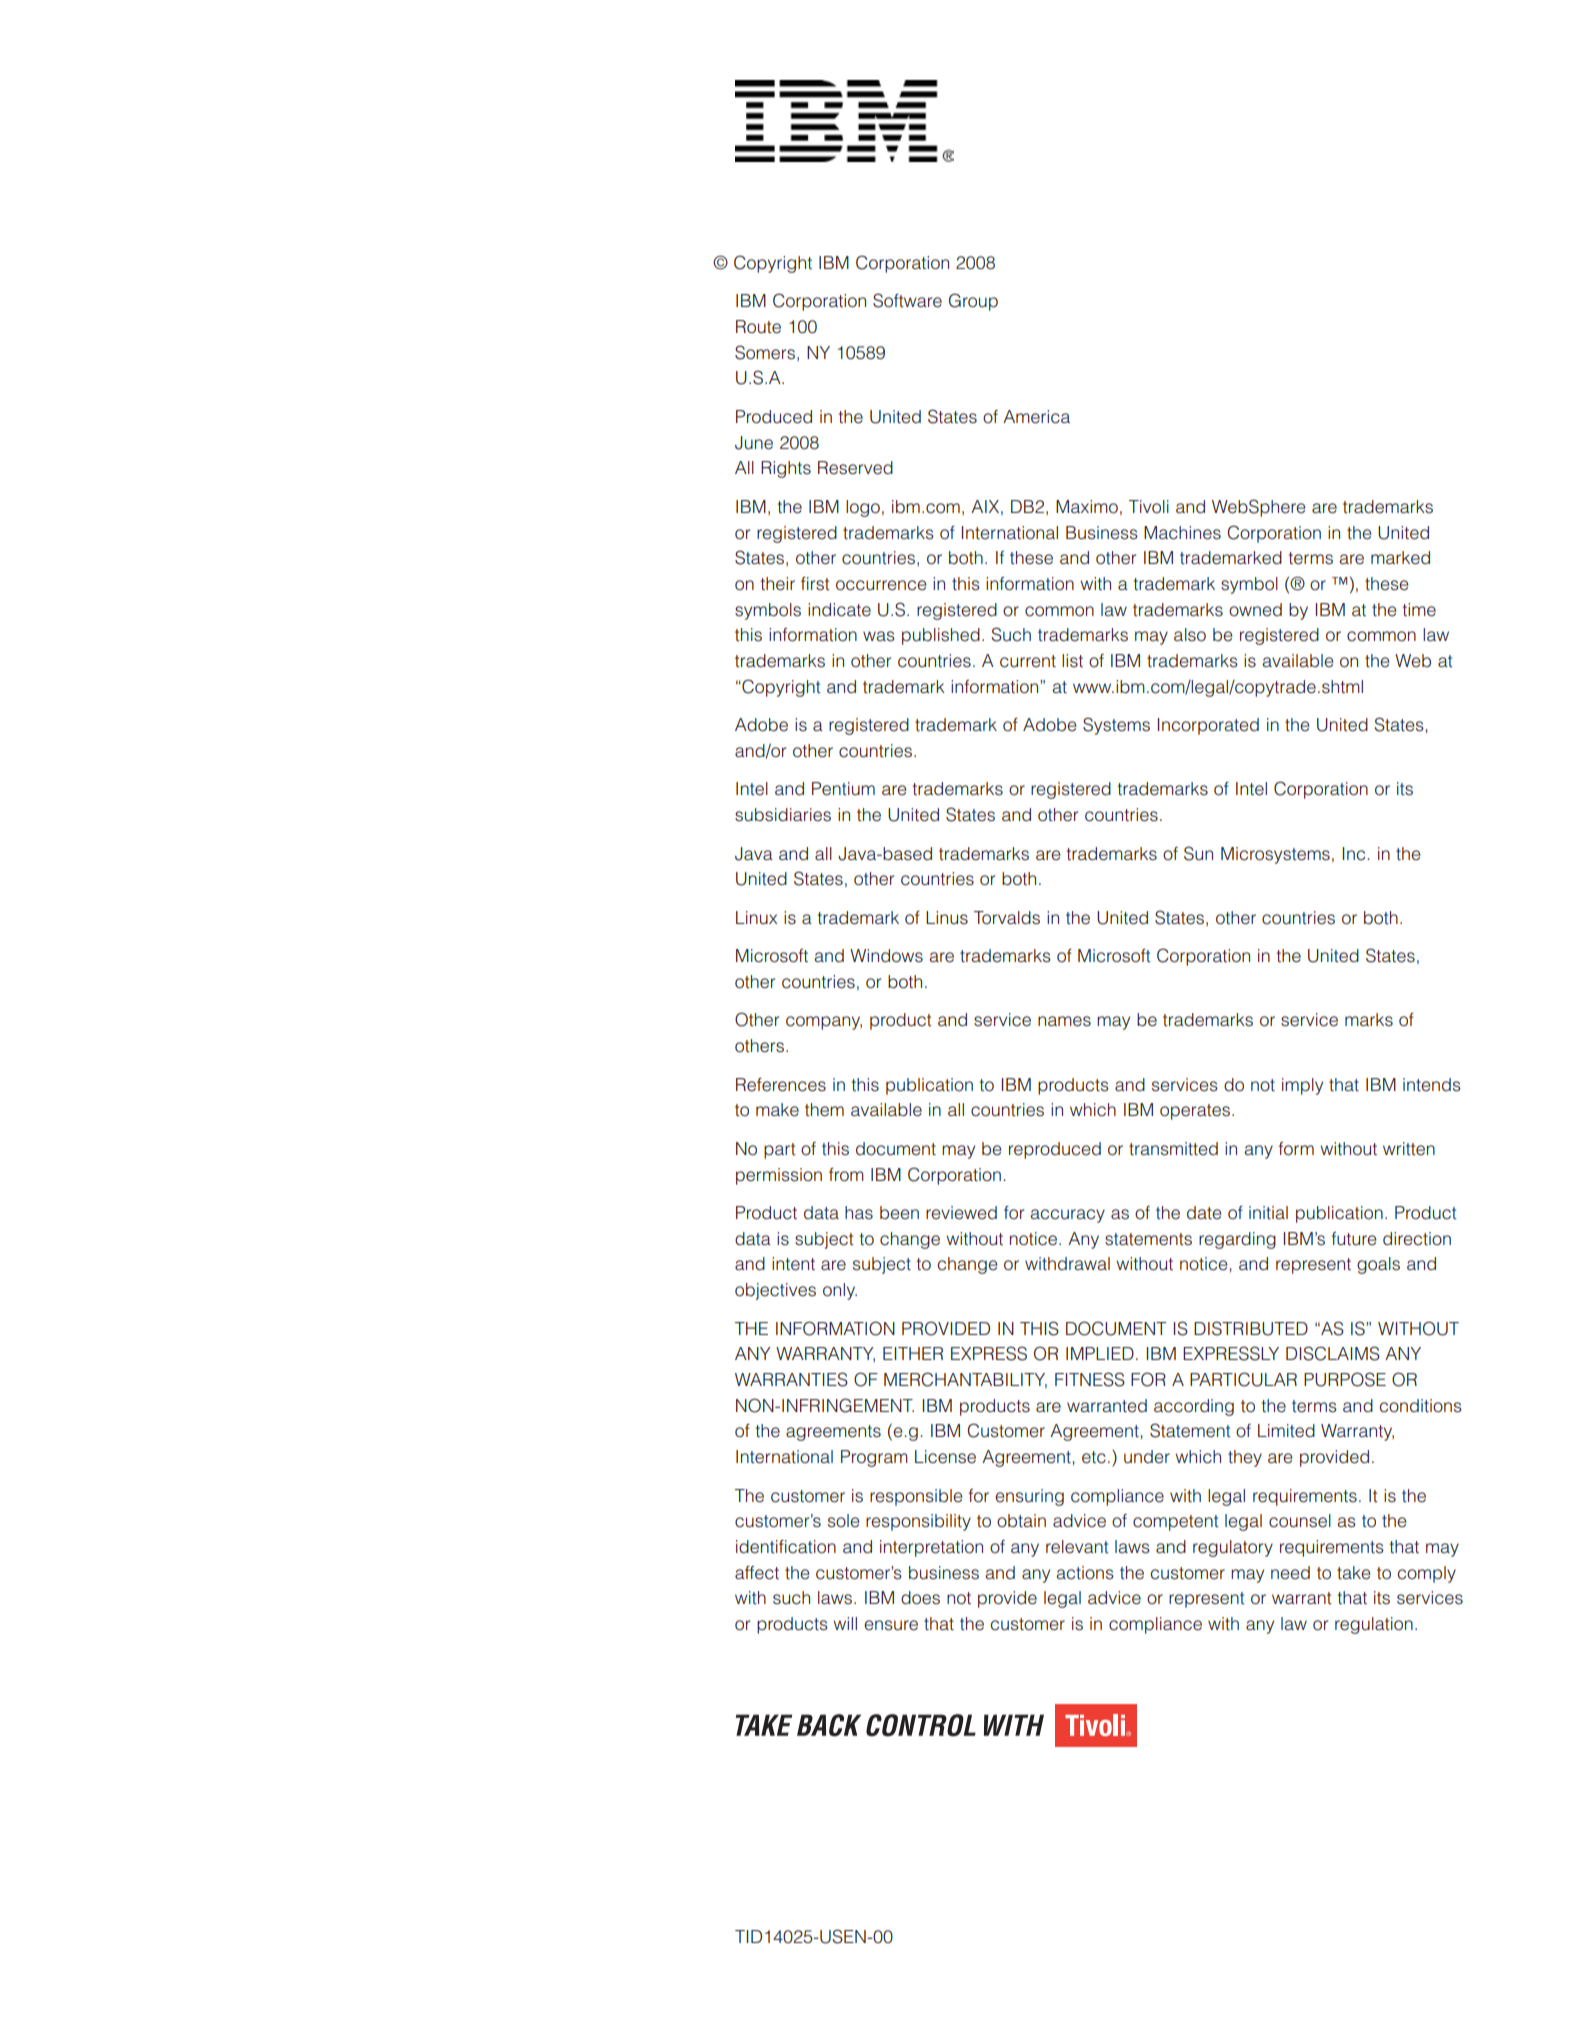 Image resolution: width=1573 pixels, height=2036 pixels. I want to click on actions, so click(1085, 1573).
